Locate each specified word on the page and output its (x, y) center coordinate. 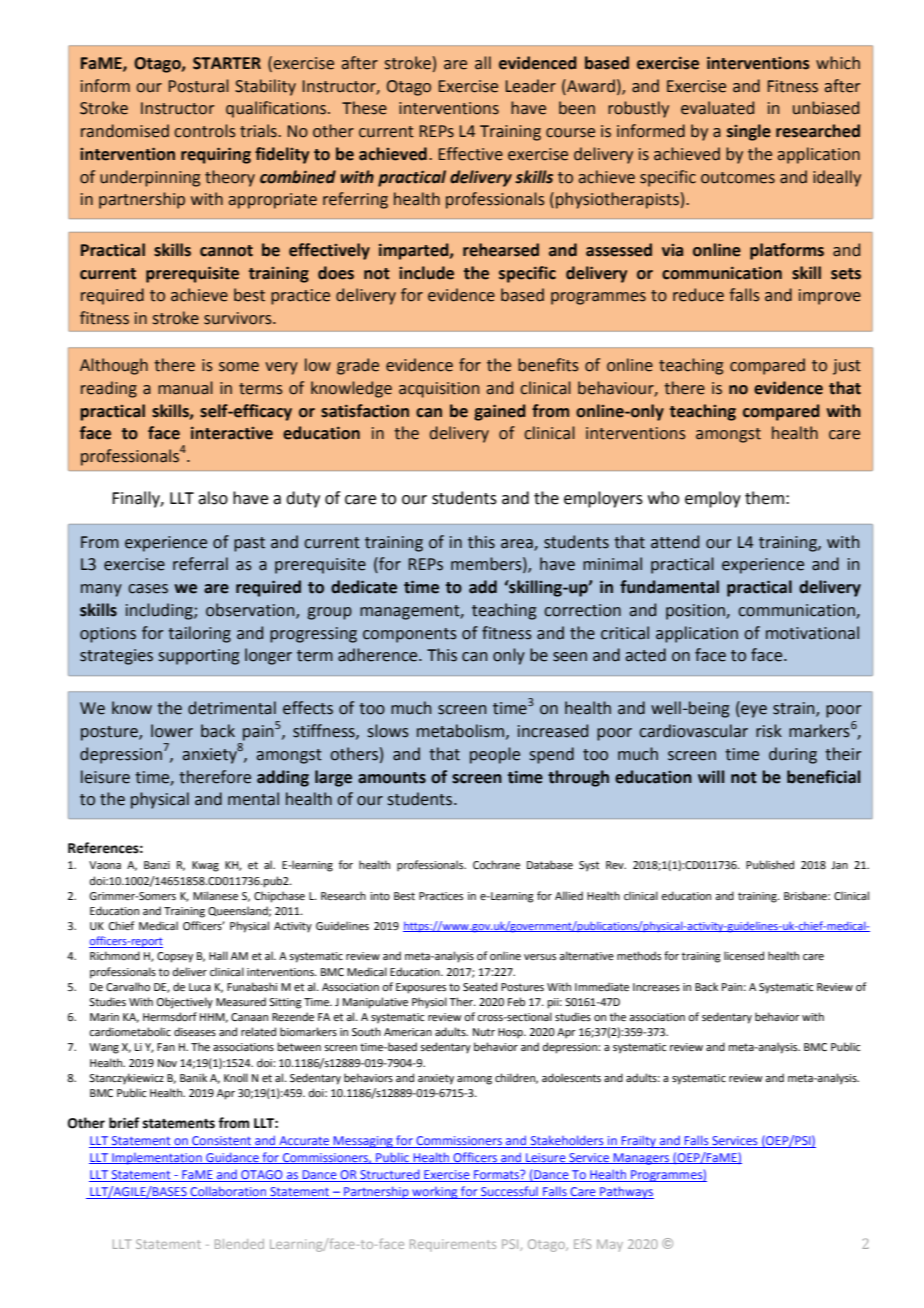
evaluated (717, 108)
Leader (531, 86)
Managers (641, 1159)
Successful (509, 1192)
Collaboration (228, 1192)
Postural (199, 86)
